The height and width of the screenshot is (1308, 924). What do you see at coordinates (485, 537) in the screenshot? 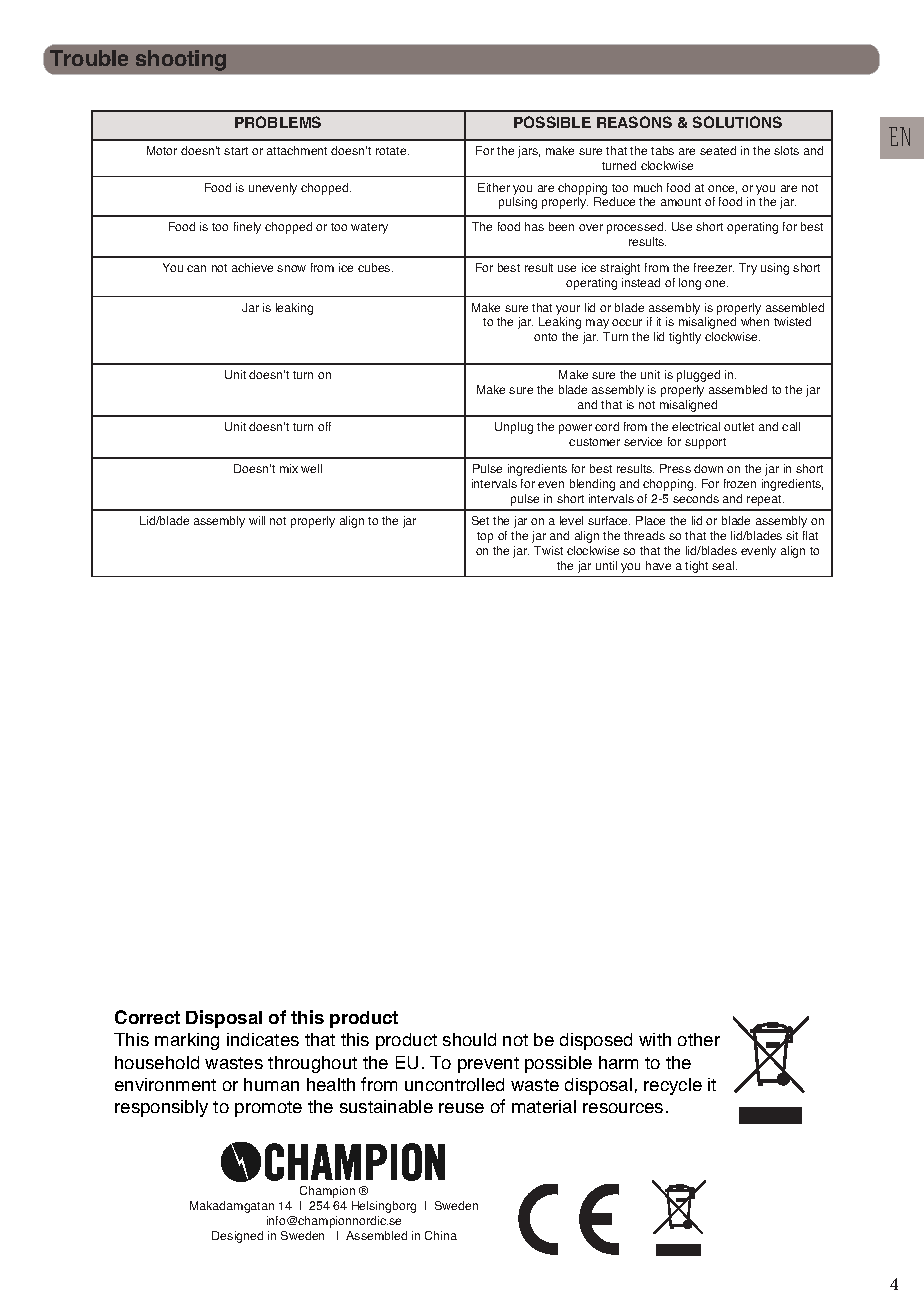
I see `top` at bounding box center [485, 537].
